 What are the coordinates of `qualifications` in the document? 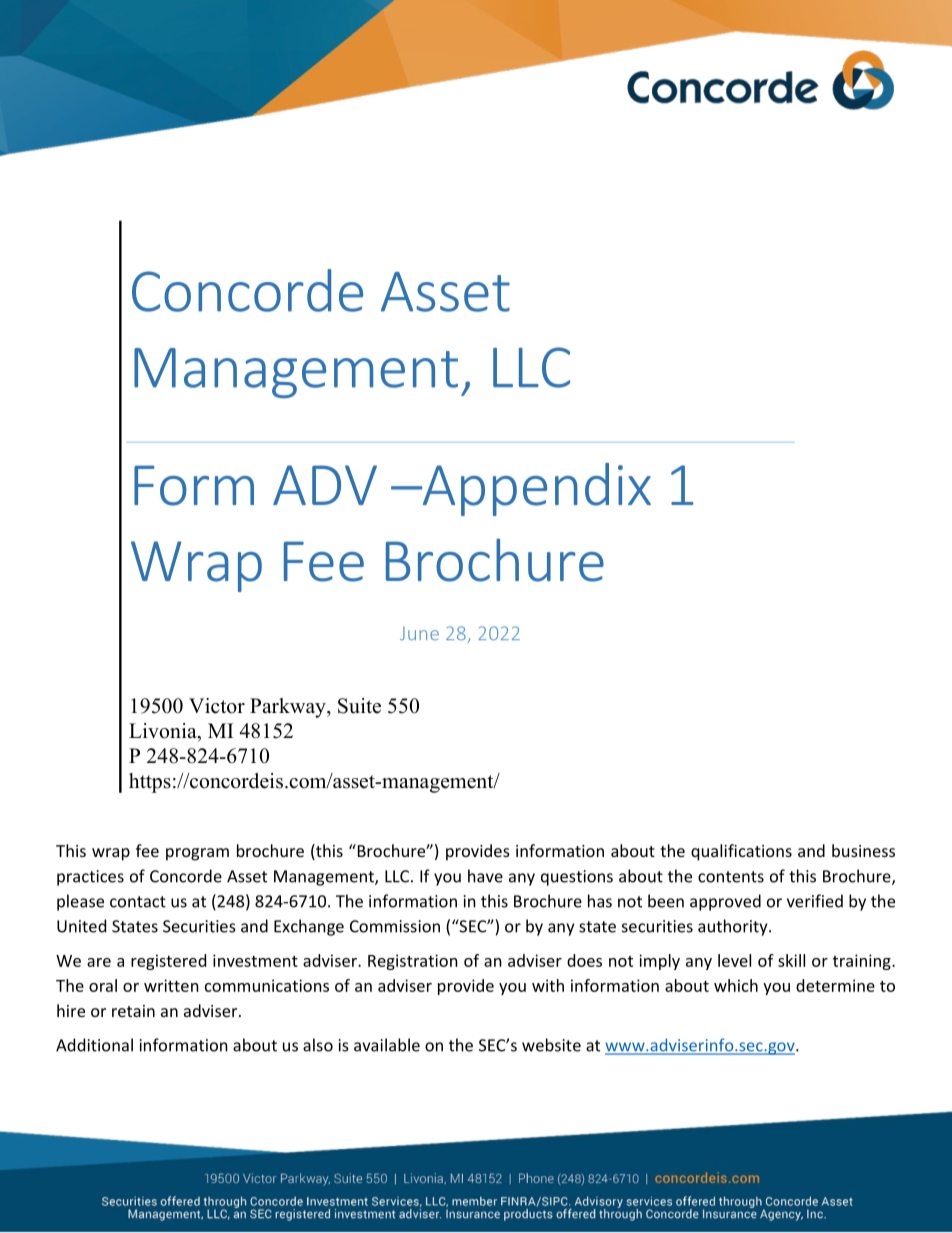 It's located at (741, 852).
